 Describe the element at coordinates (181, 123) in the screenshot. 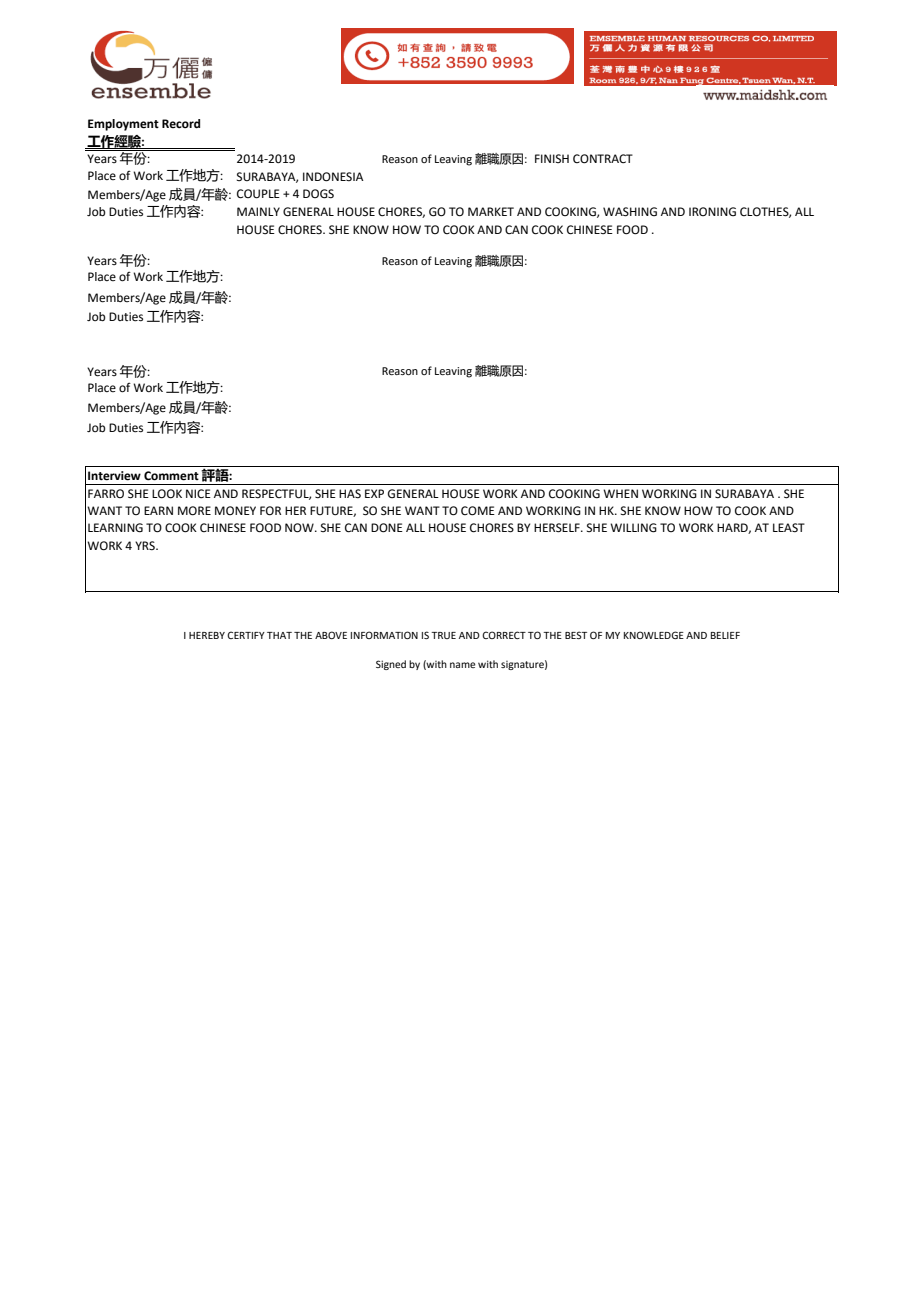

I see `Record` at that location.
